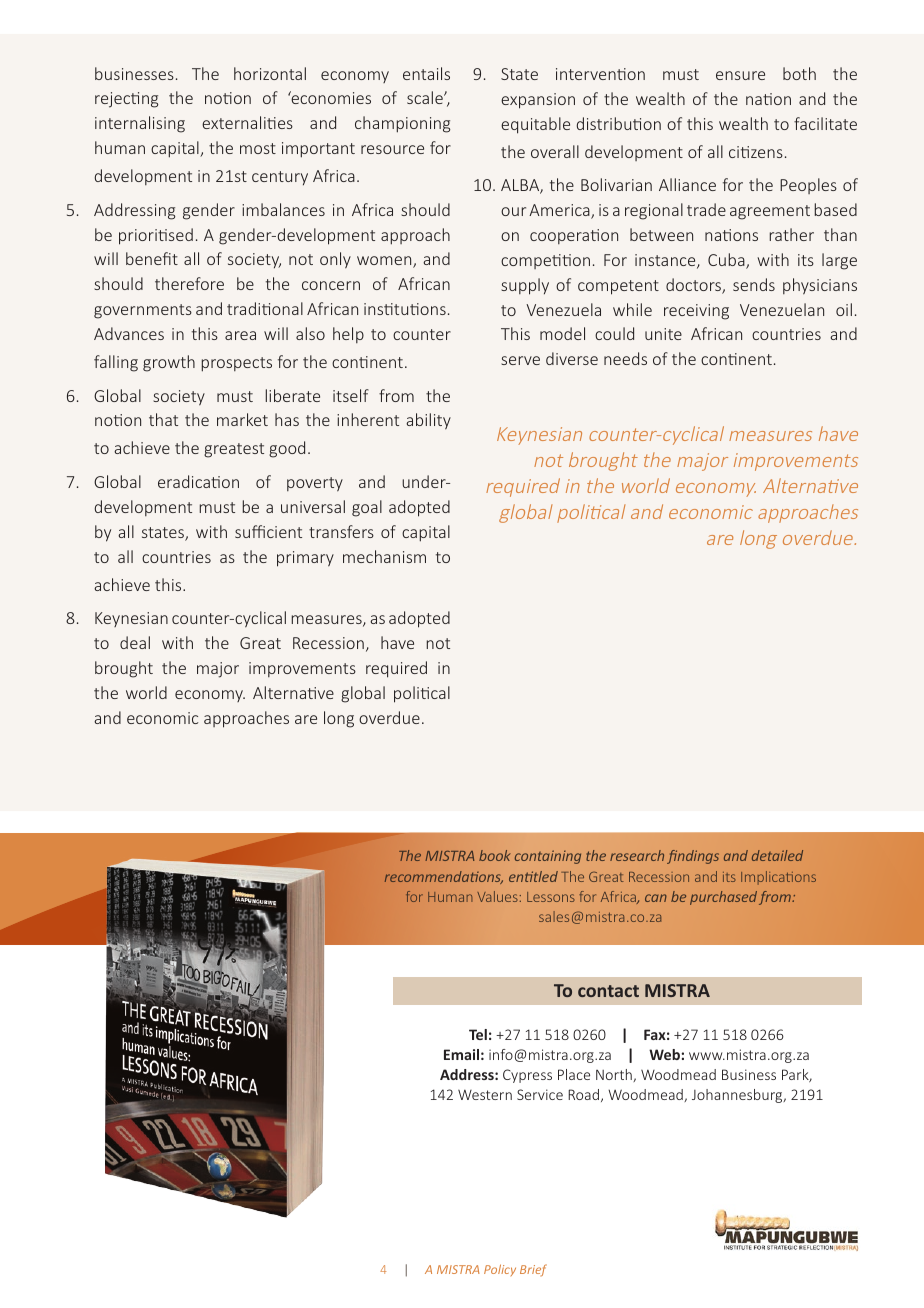 Image resolution: width=924 pixels, height=1308 pixels. Describe the element at coordinates (135, 642) in the screenshot. I see `deal` at that location.
